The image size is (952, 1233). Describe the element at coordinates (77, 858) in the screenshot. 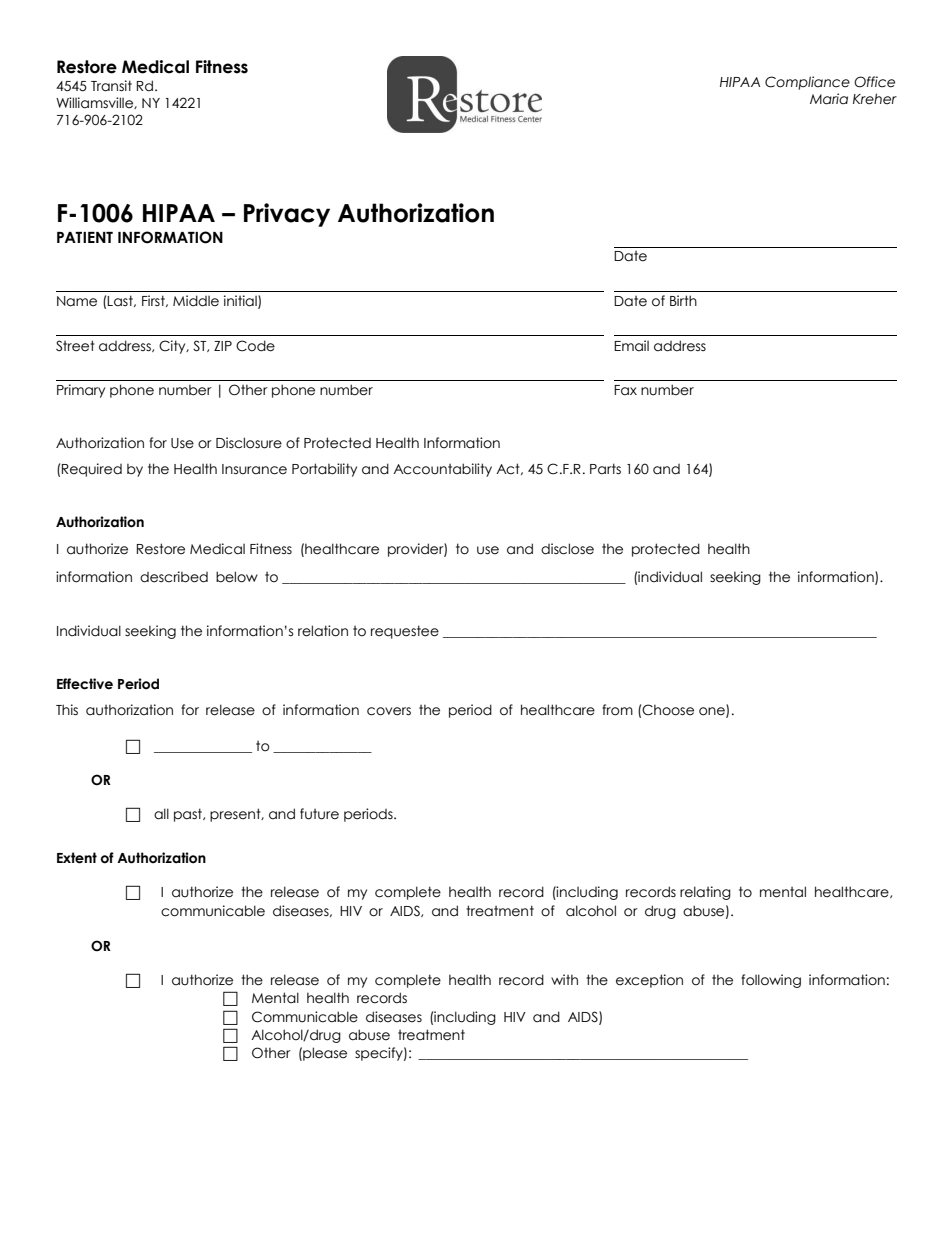

I see `Extent` at that location.
